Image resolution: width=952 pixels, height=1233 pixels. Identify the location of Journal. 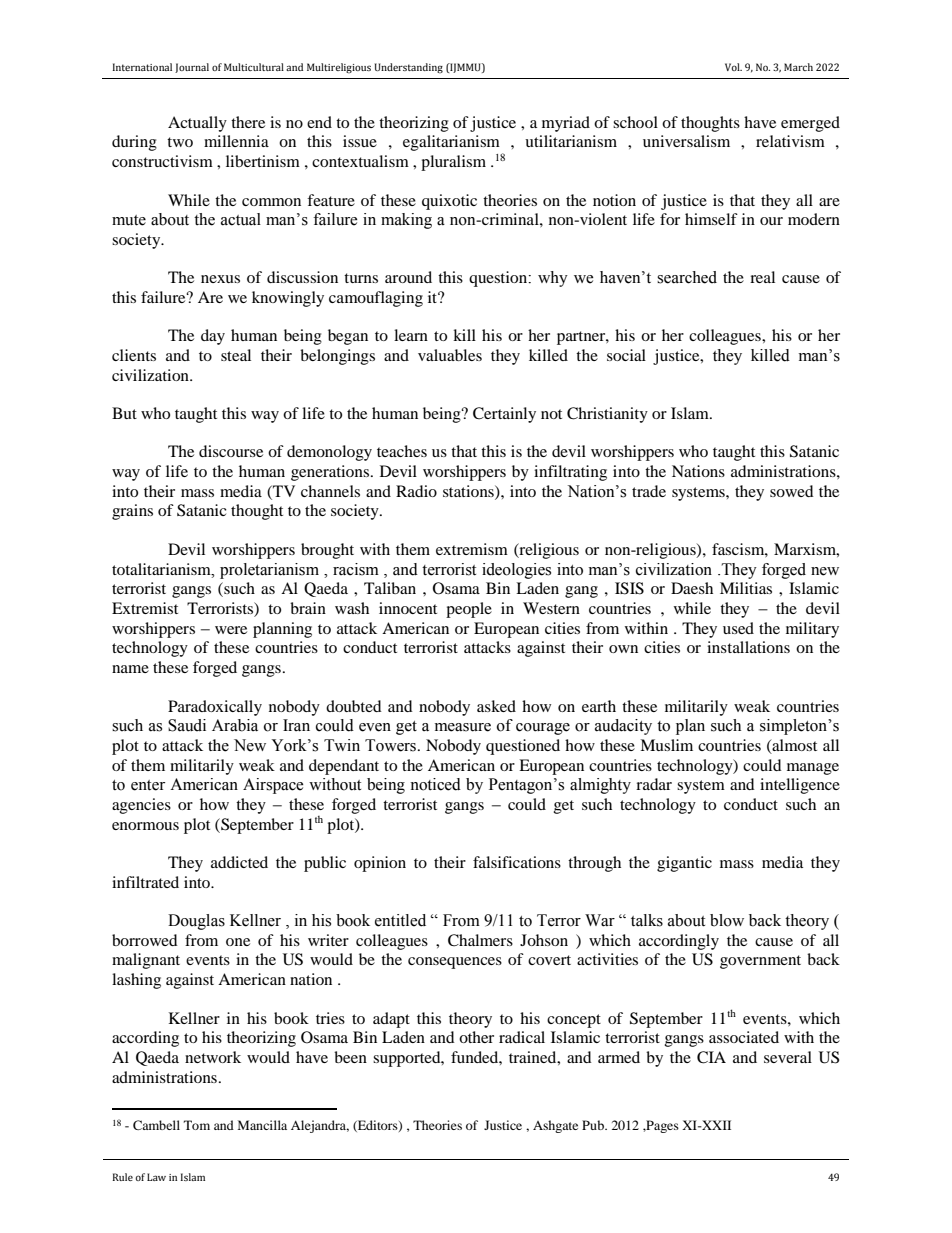
(192, 68).
